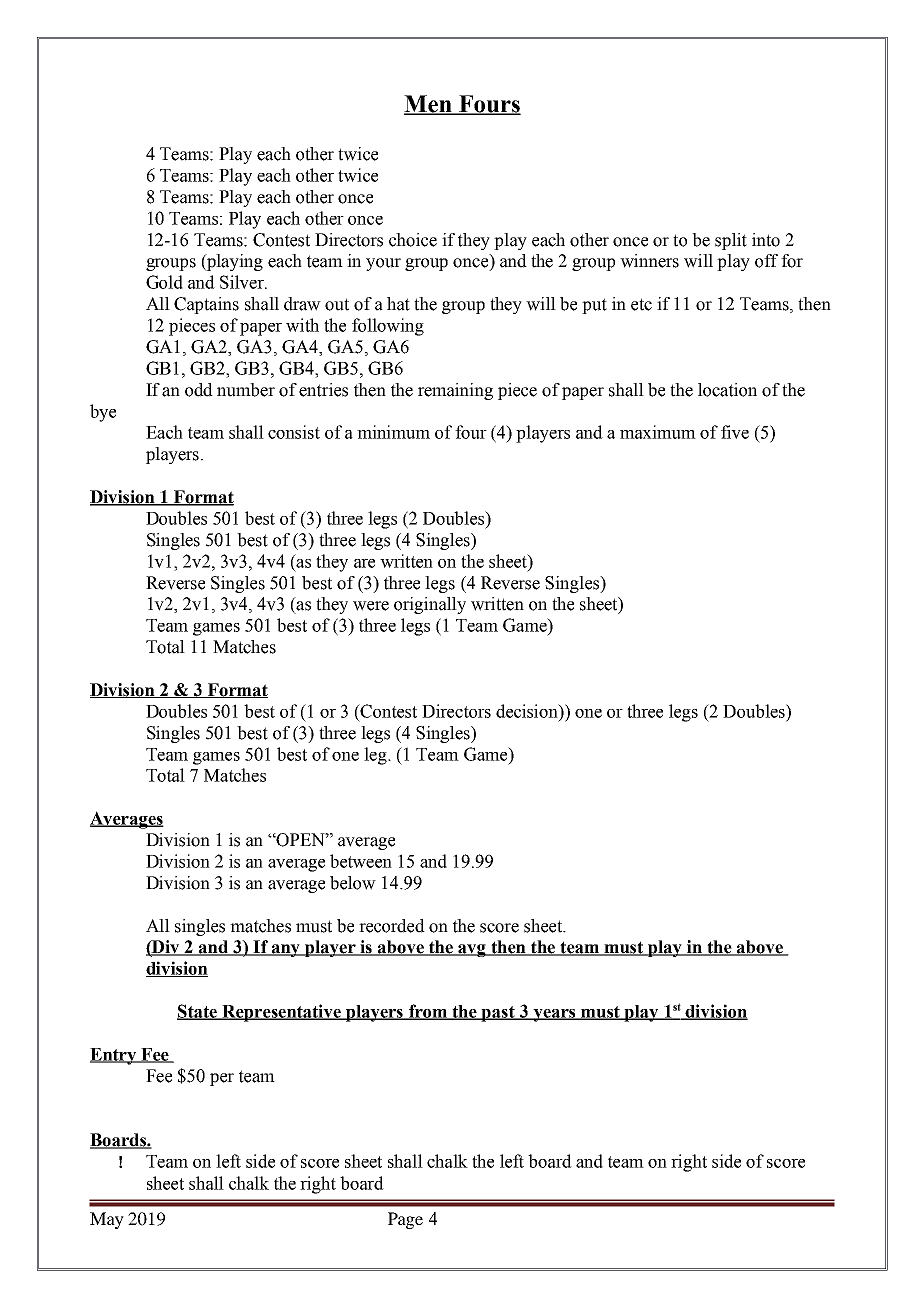 The height and width of the image is (1308, 924). Describe the element at coordinates (371, 606) in the image. I see `were` at that location.
